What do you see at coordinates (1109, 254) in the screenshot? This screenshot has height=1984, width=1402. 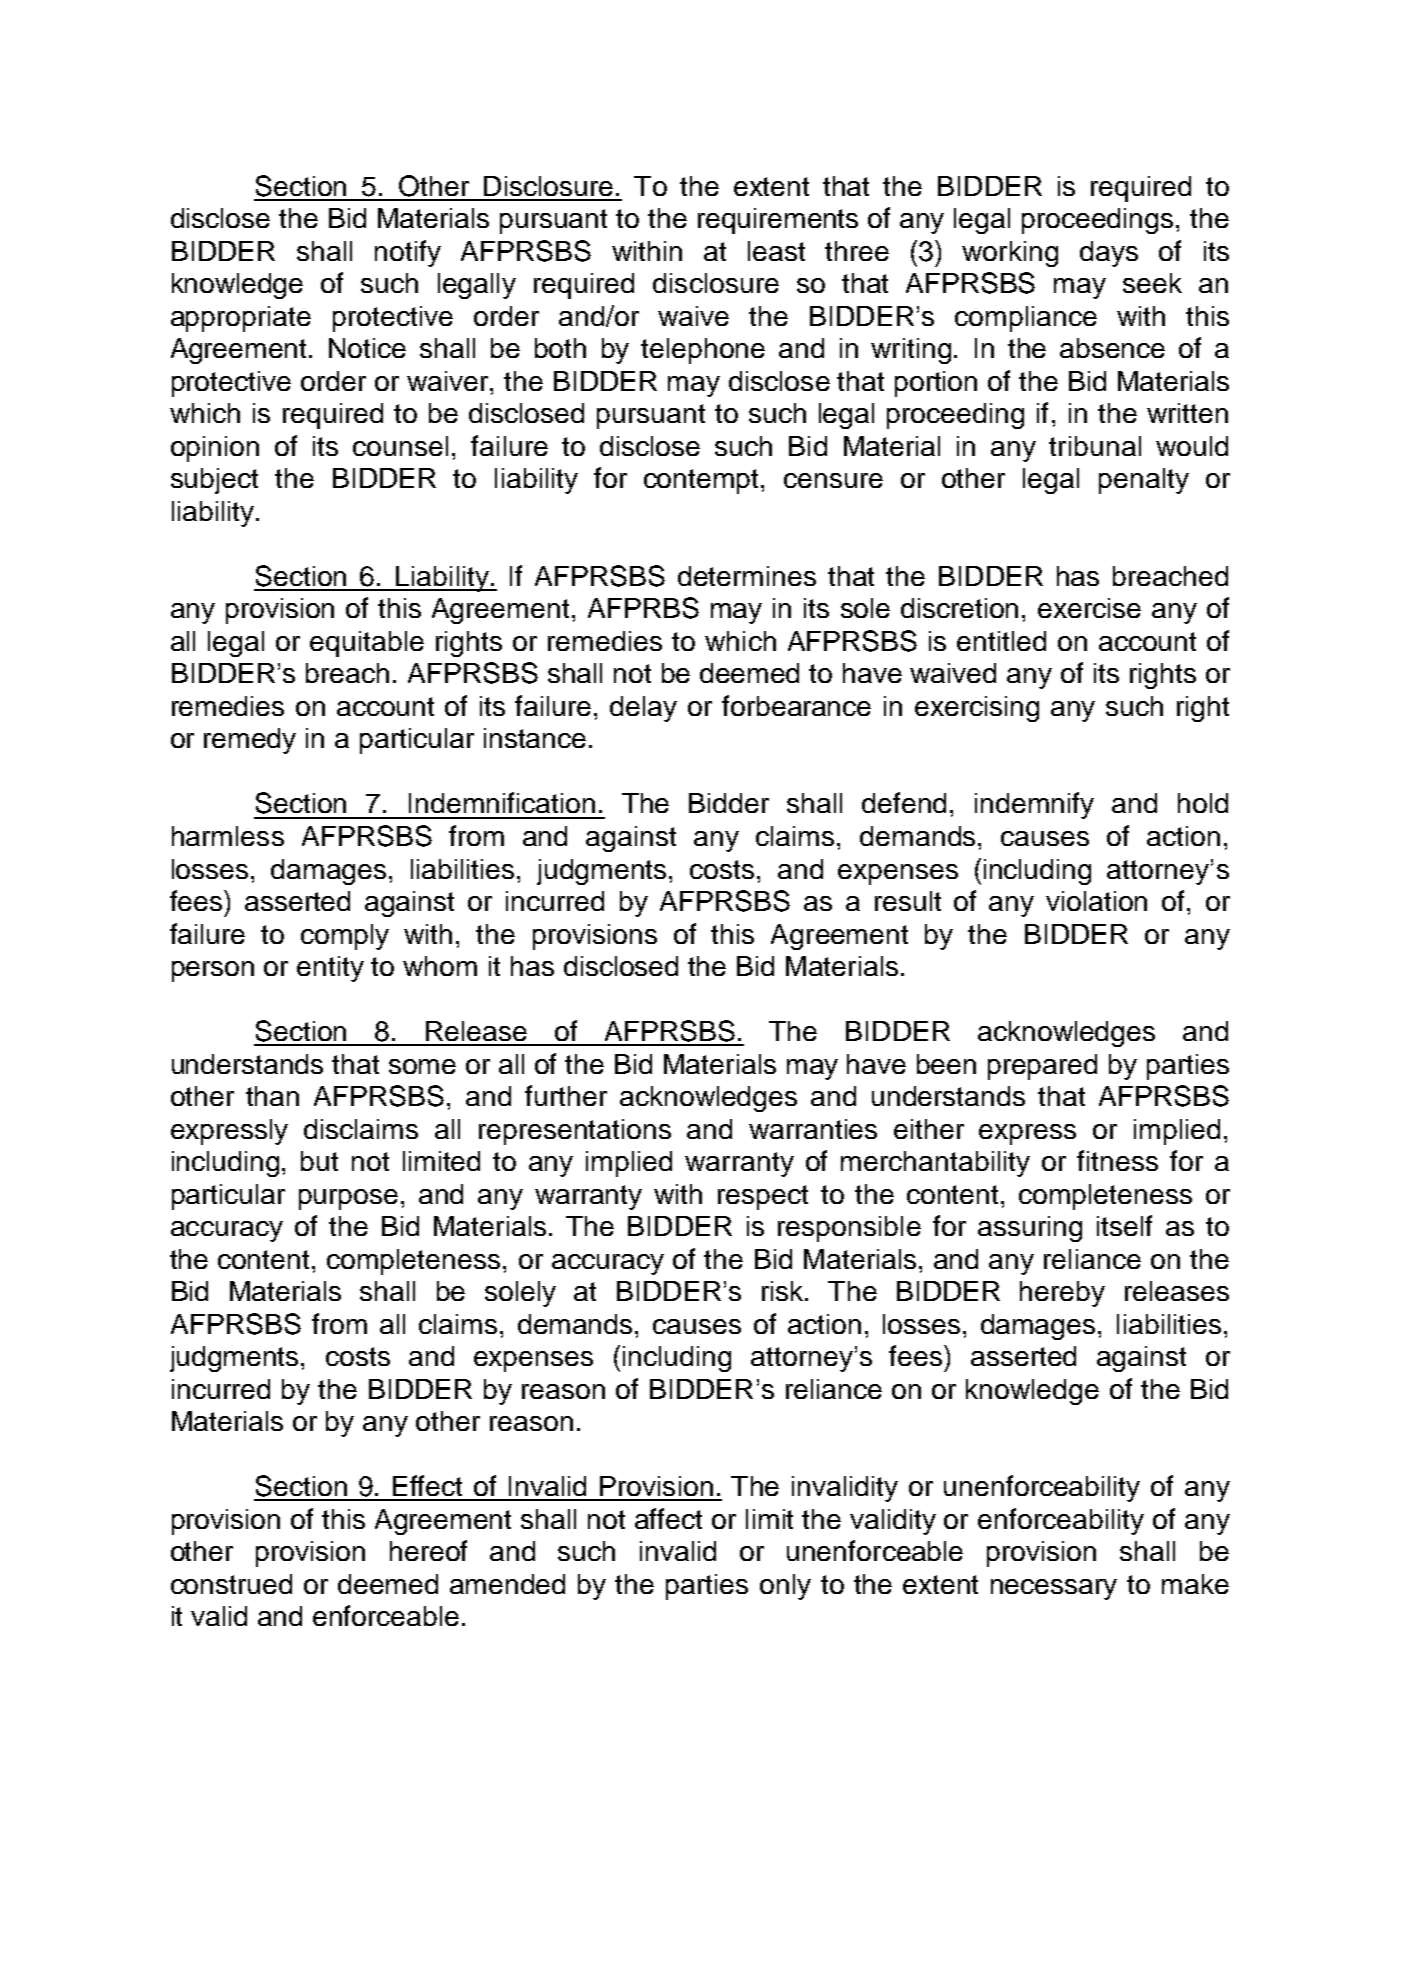 I see `days` at bounding box center [1109, 254].
